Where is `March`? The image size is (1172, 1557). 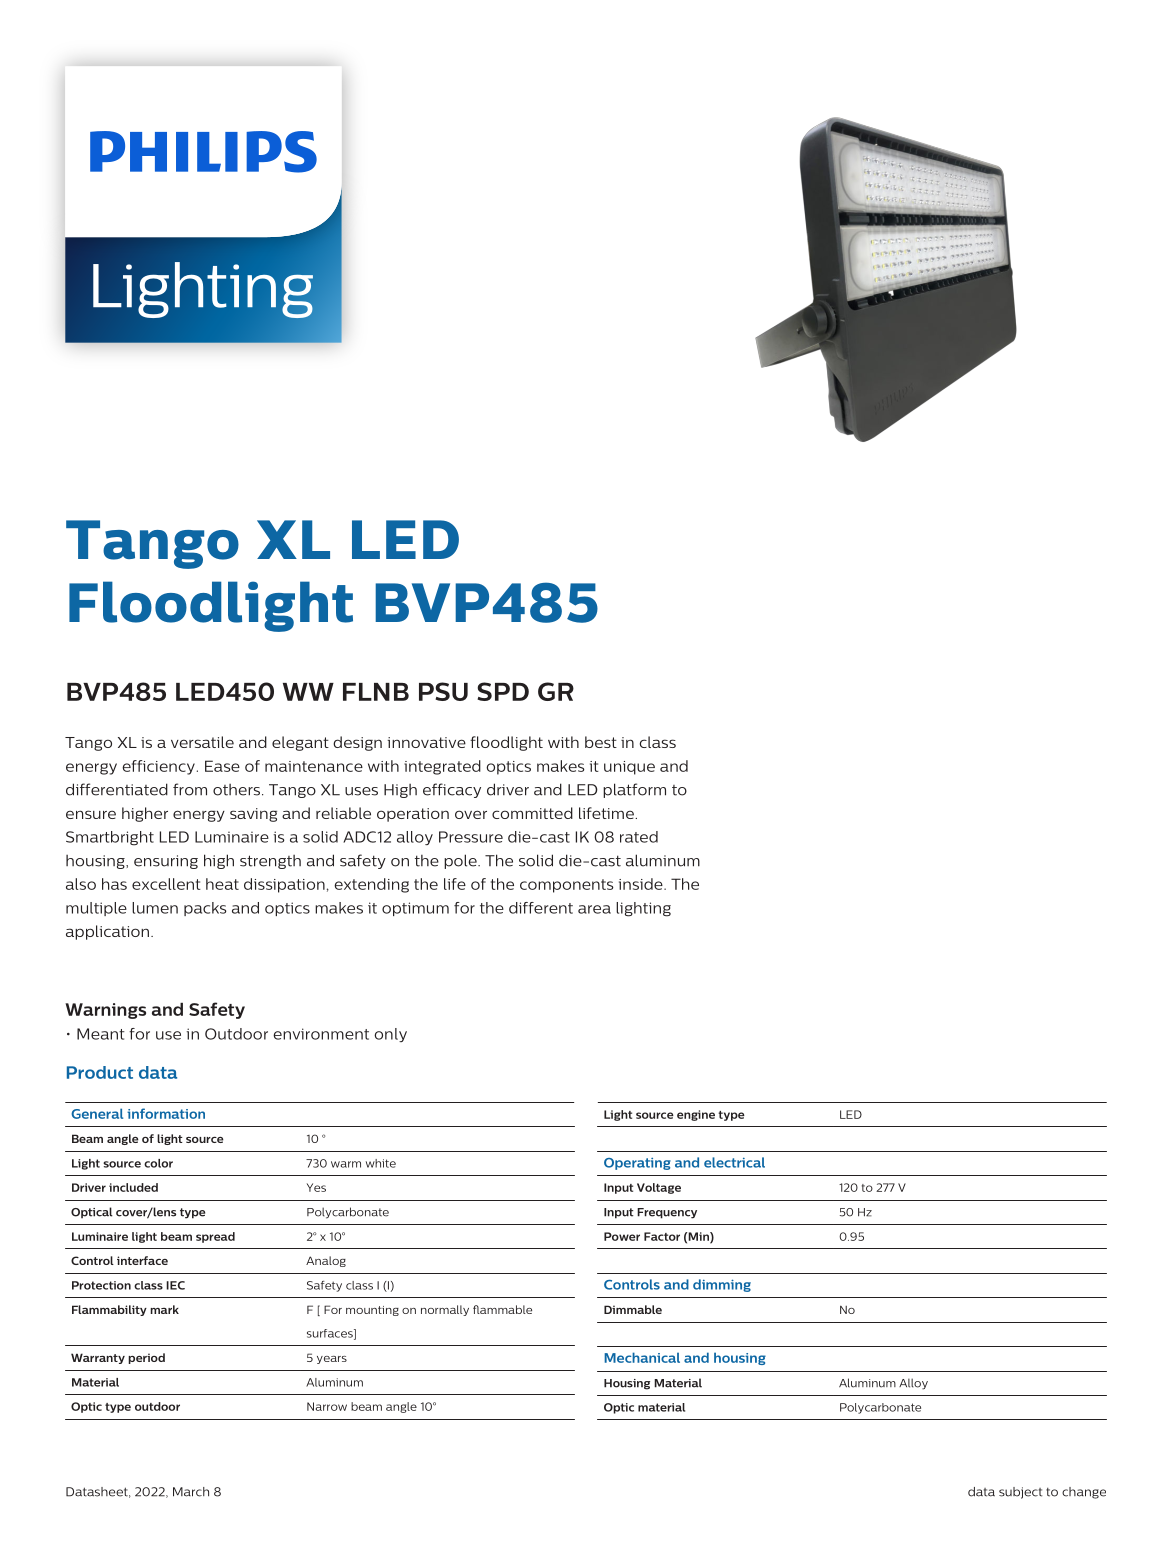 March is located at coordinates (191, 1492).
